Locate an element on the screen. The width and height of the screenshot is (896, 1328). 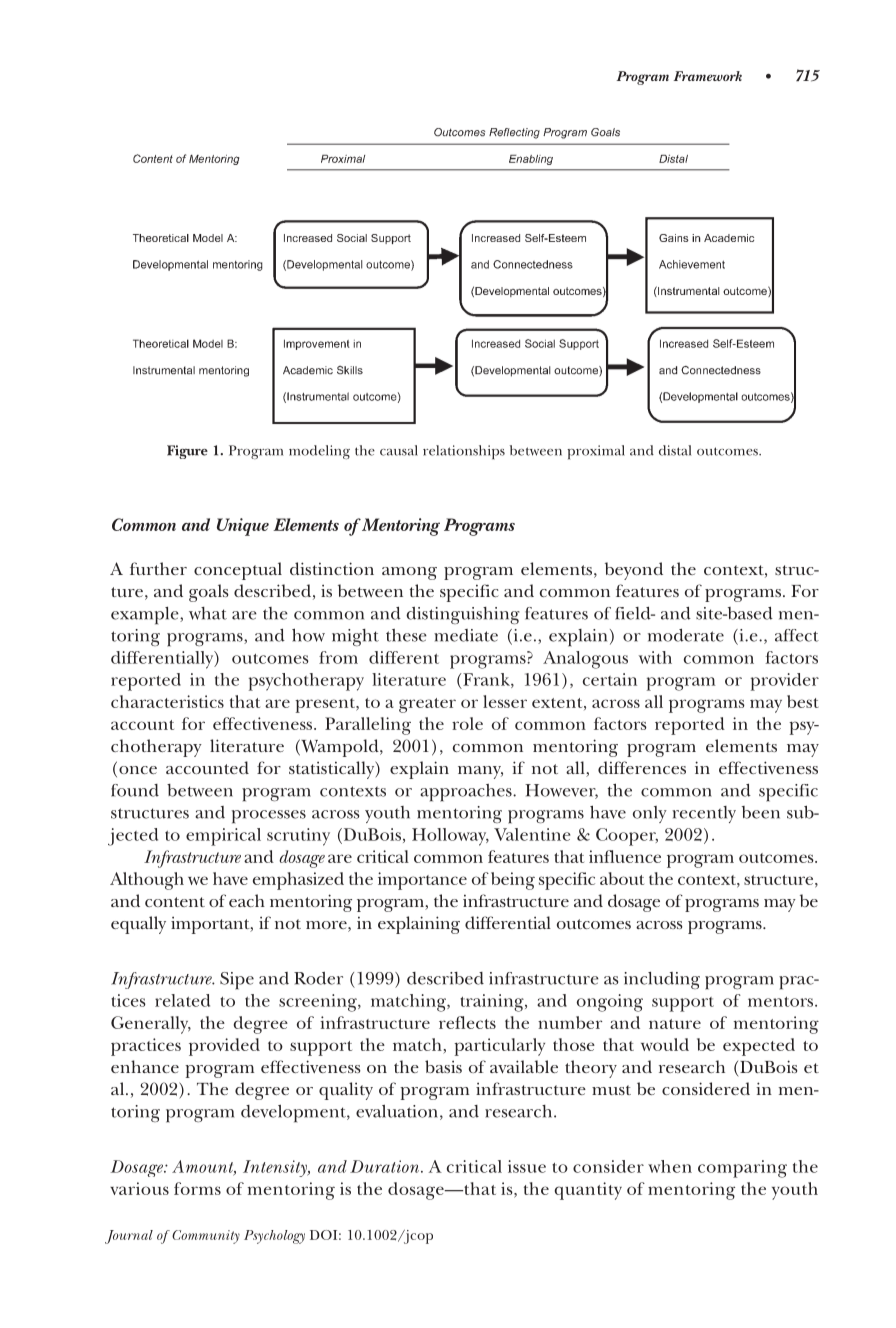
recently is located at coordinates (704, 814).
